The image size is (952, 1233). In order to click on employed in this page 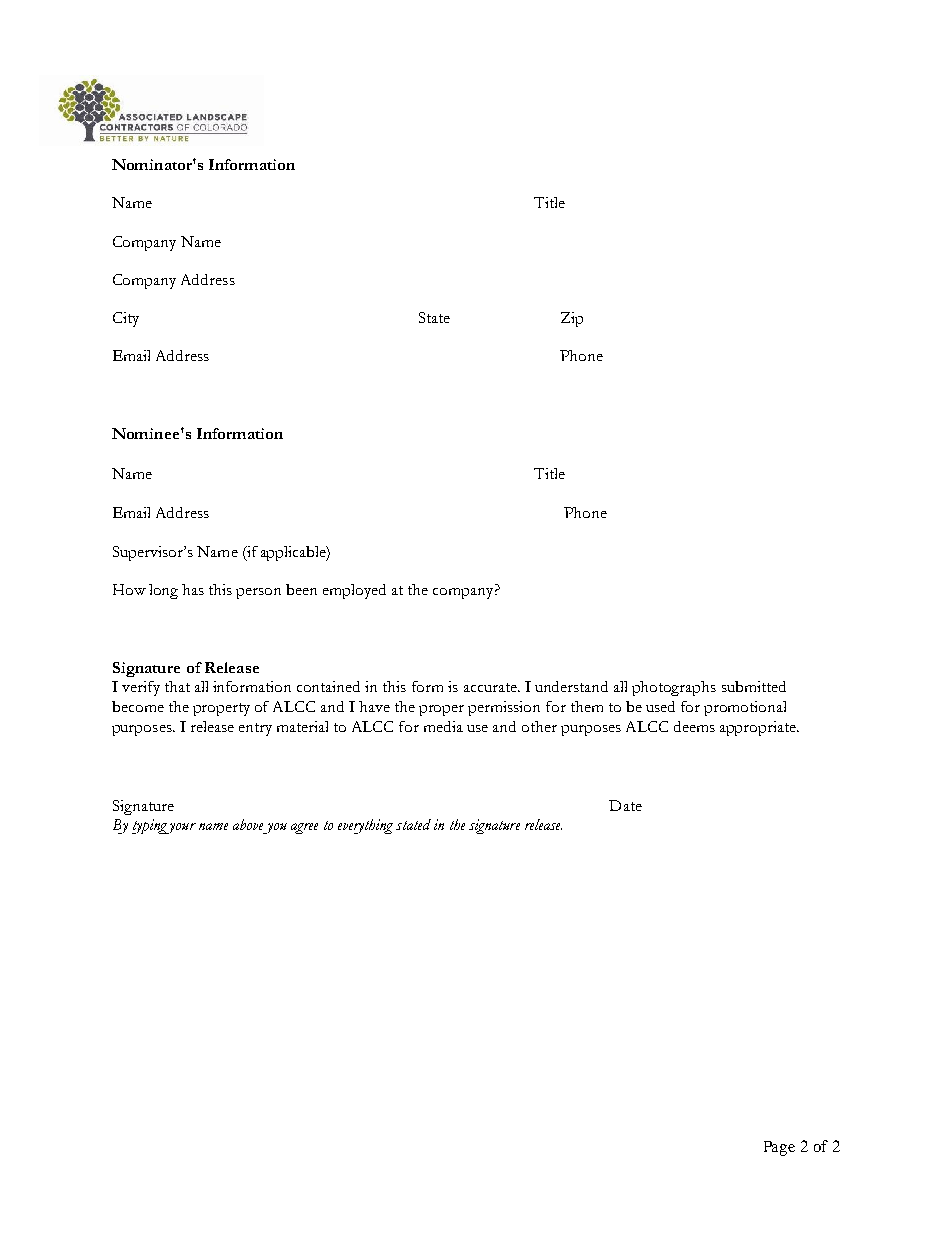, I will do `click(354, 591)`.
